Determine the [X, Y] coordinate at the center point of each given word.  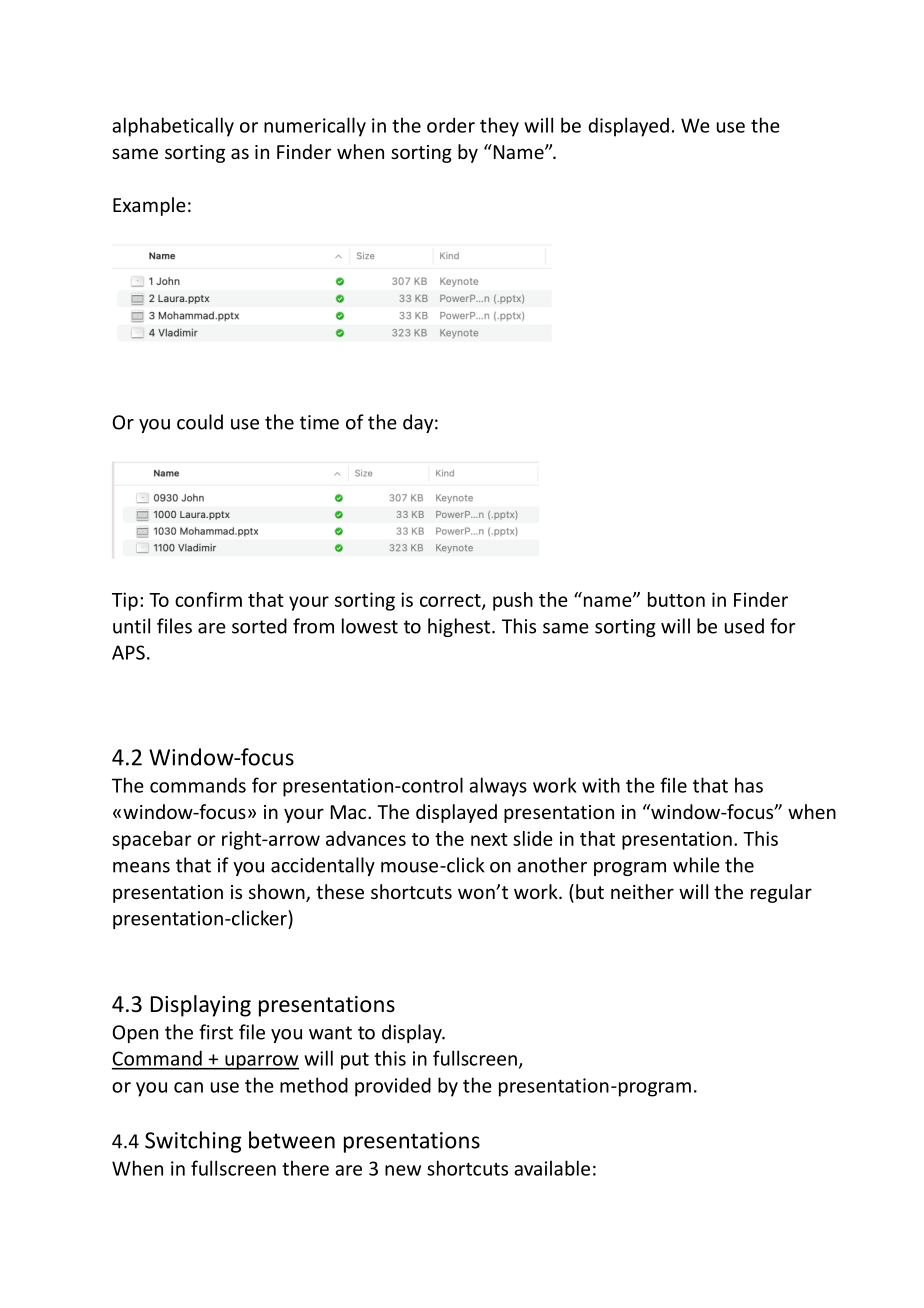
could [200, 422]
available [552, 1168]
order [451, 125]
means [141, 867]
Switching [193, 1142]
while [696, 865]
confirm [208, 599]
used [744, 626]
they [499, 127]
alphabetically [173, 127]
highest [459, 627]
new [403, 1170]
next [489, 839]
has [749, 785]
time [319, 422]
